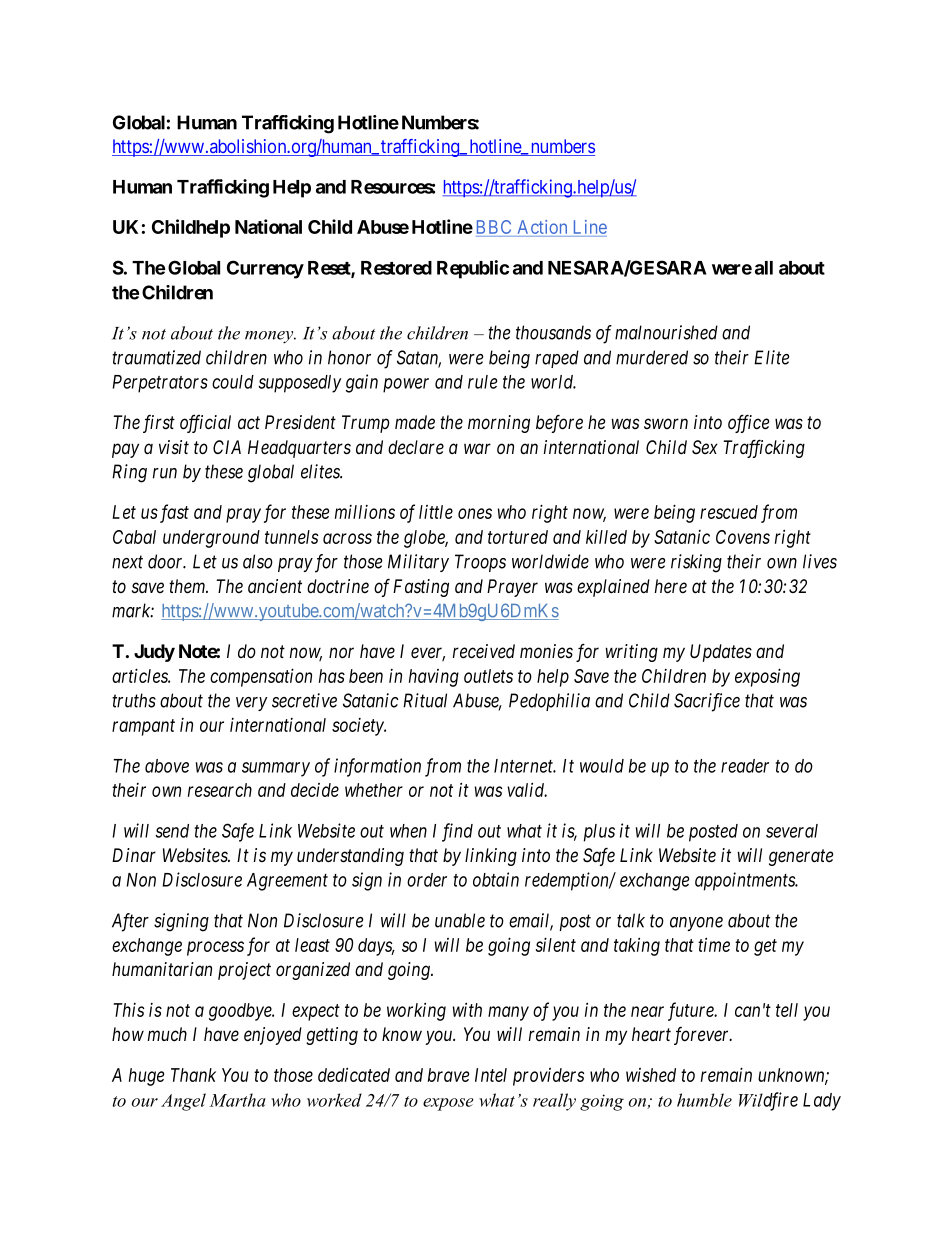  What do you see at coordinates (666, 332) in the screenshot?
I see `malnourished` at bounding box center [666, 332].
